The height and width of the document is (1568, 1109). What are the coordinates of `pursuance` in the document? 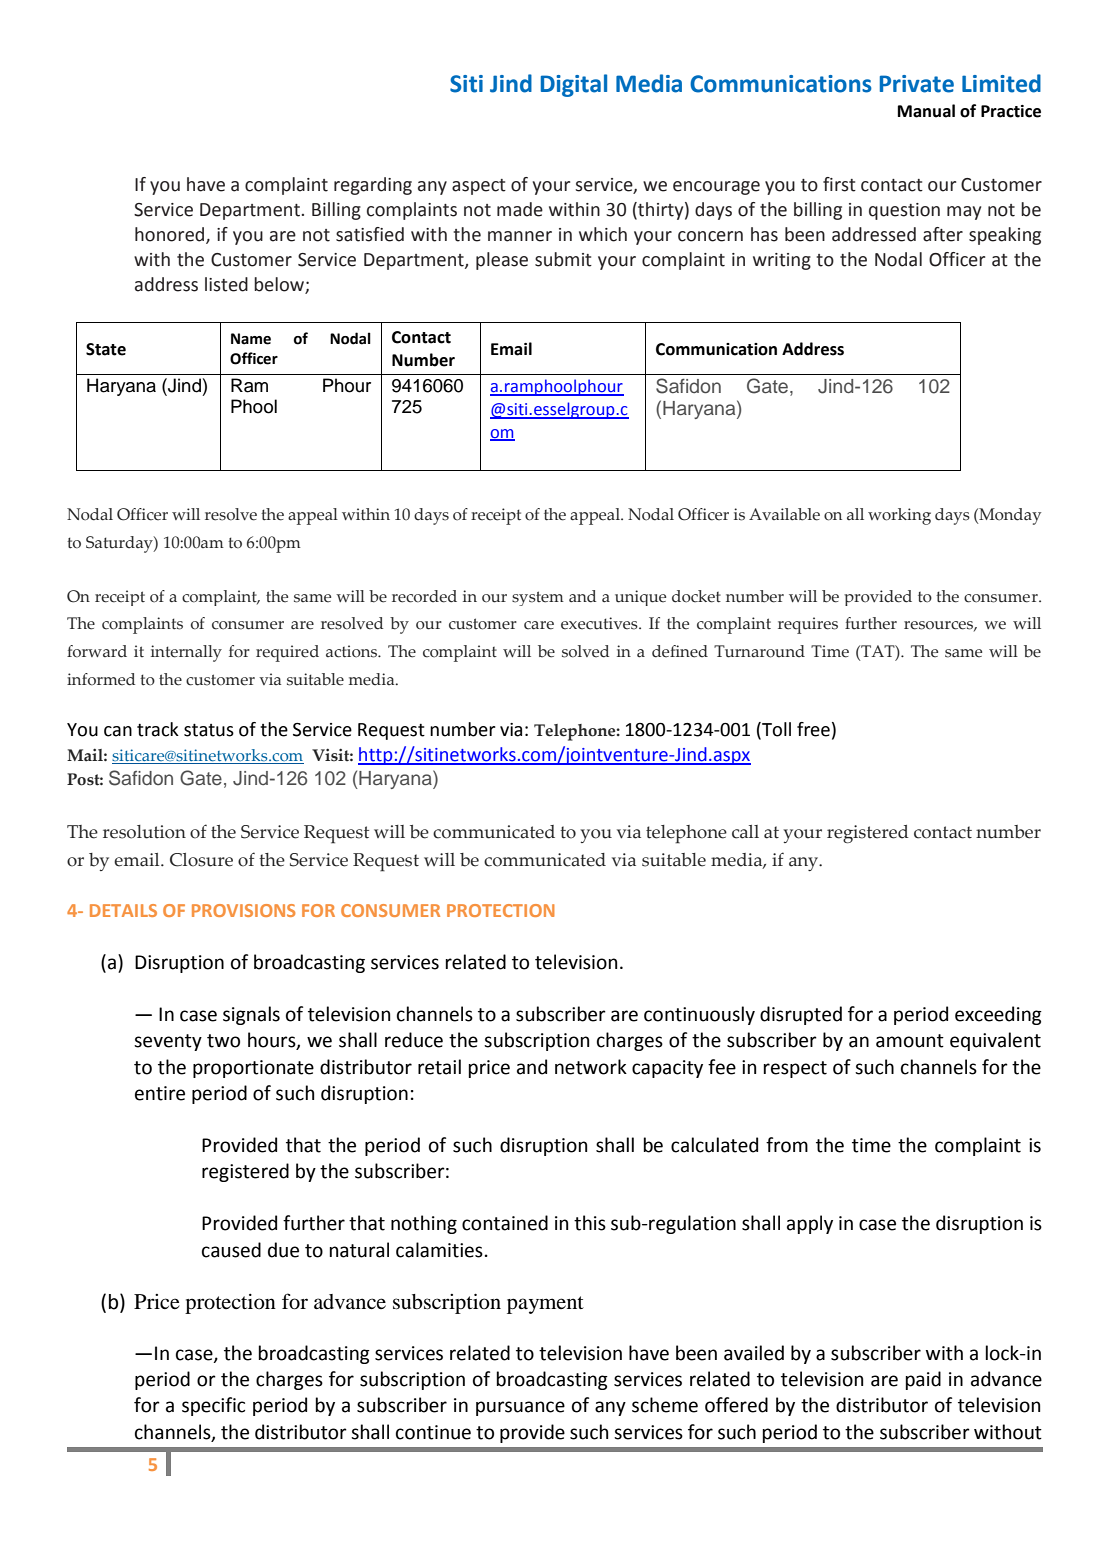 It's located at (520, 1408).
